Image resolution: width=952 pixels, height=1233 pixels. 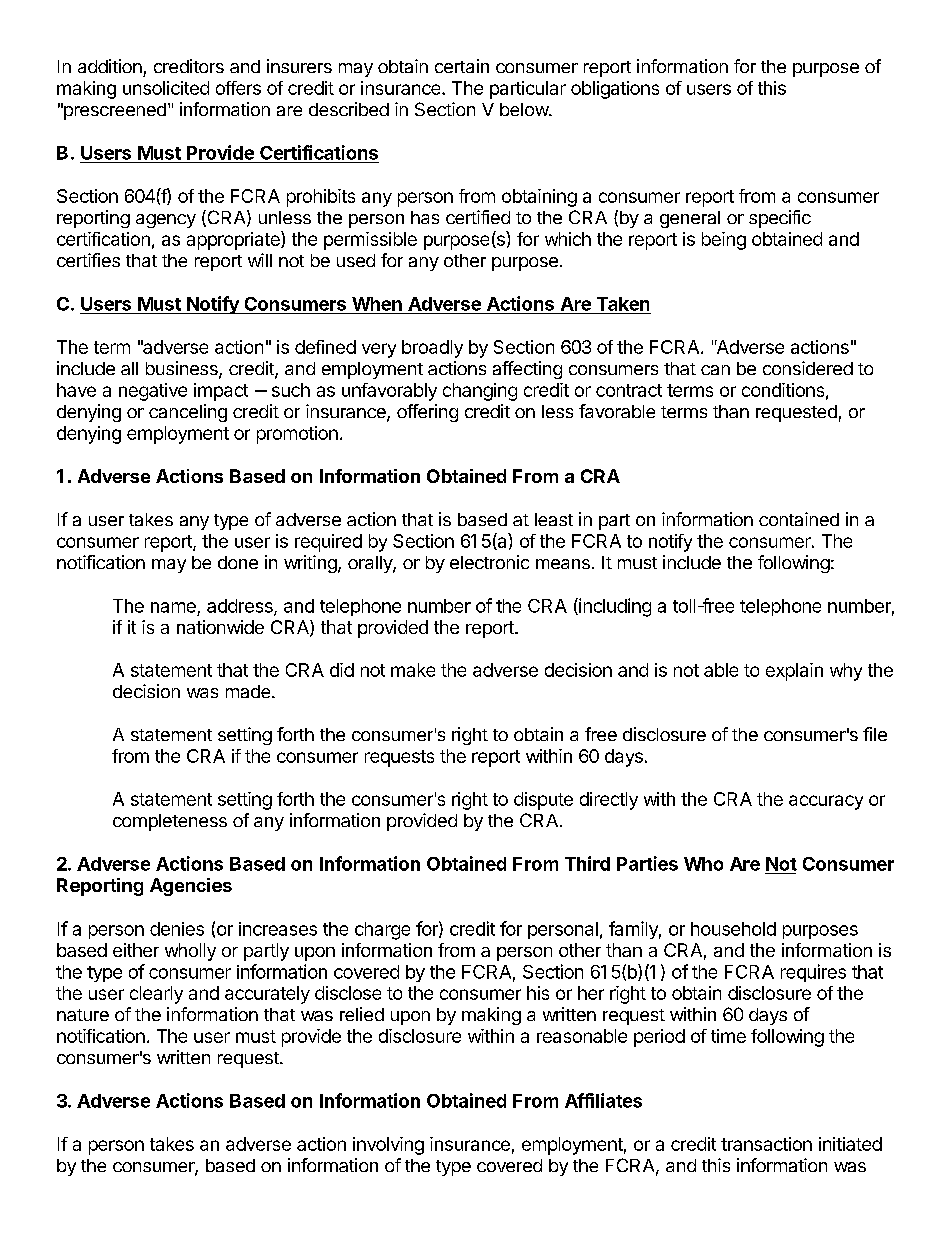 I want to click on certain, so click(x=462, y=66).
